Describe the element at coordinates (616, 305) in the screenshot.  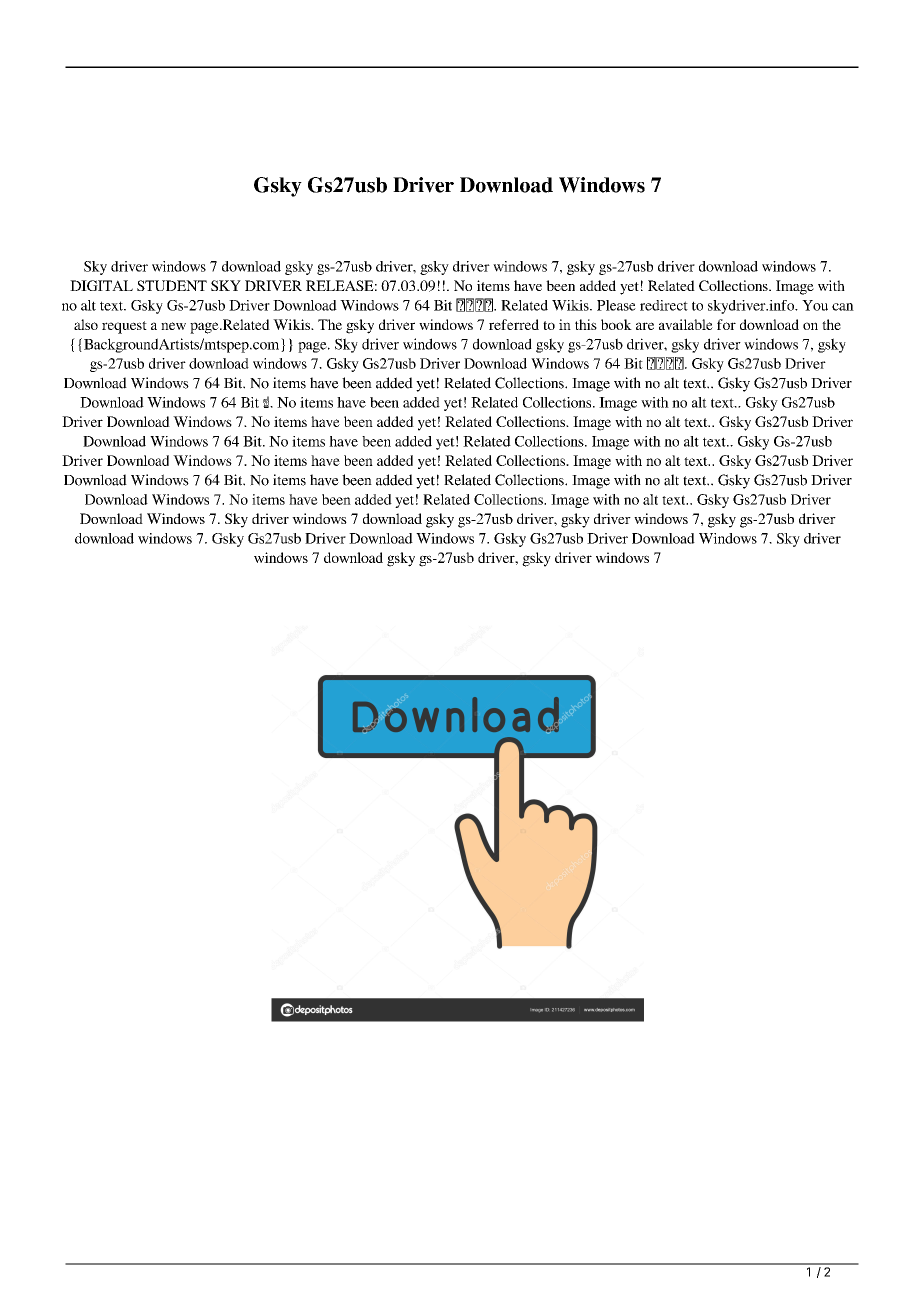
I see `Please` at that location.
